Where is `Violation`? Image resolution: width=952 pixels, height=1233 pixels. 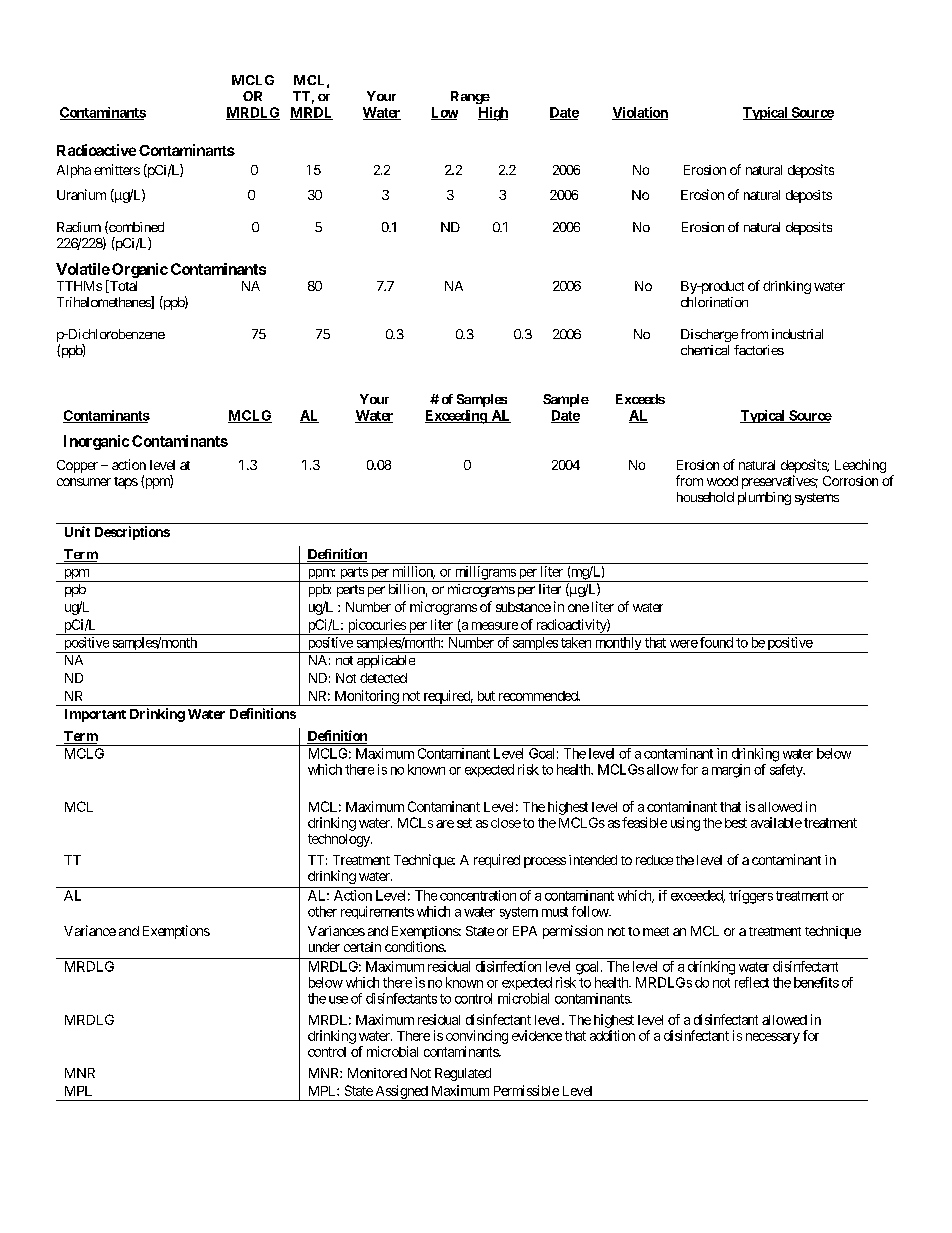 Violation is located at coordinates (640, 113).
